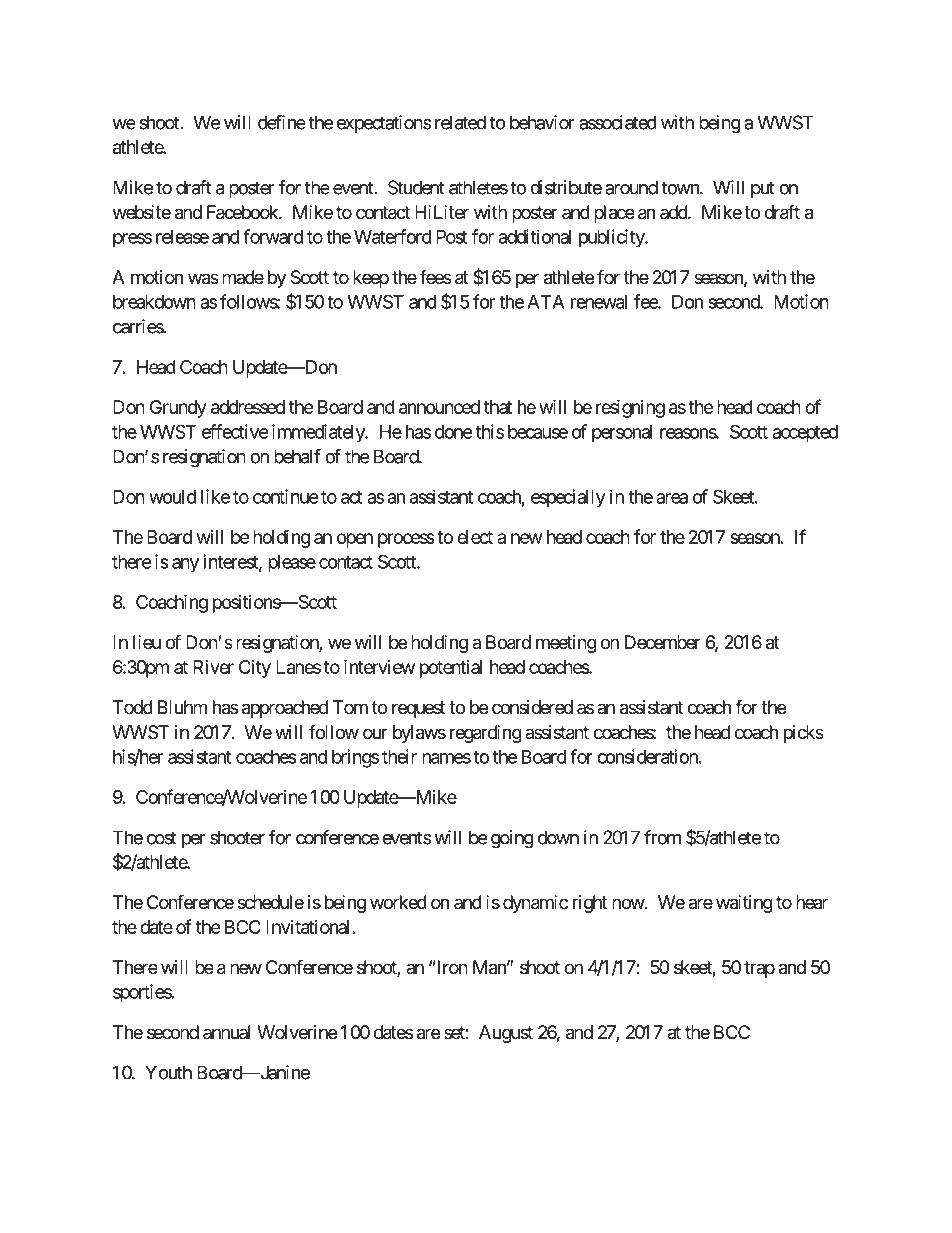 This screenshot has width=952, height=1233. I want to click on resigning, so click(630, 408).
